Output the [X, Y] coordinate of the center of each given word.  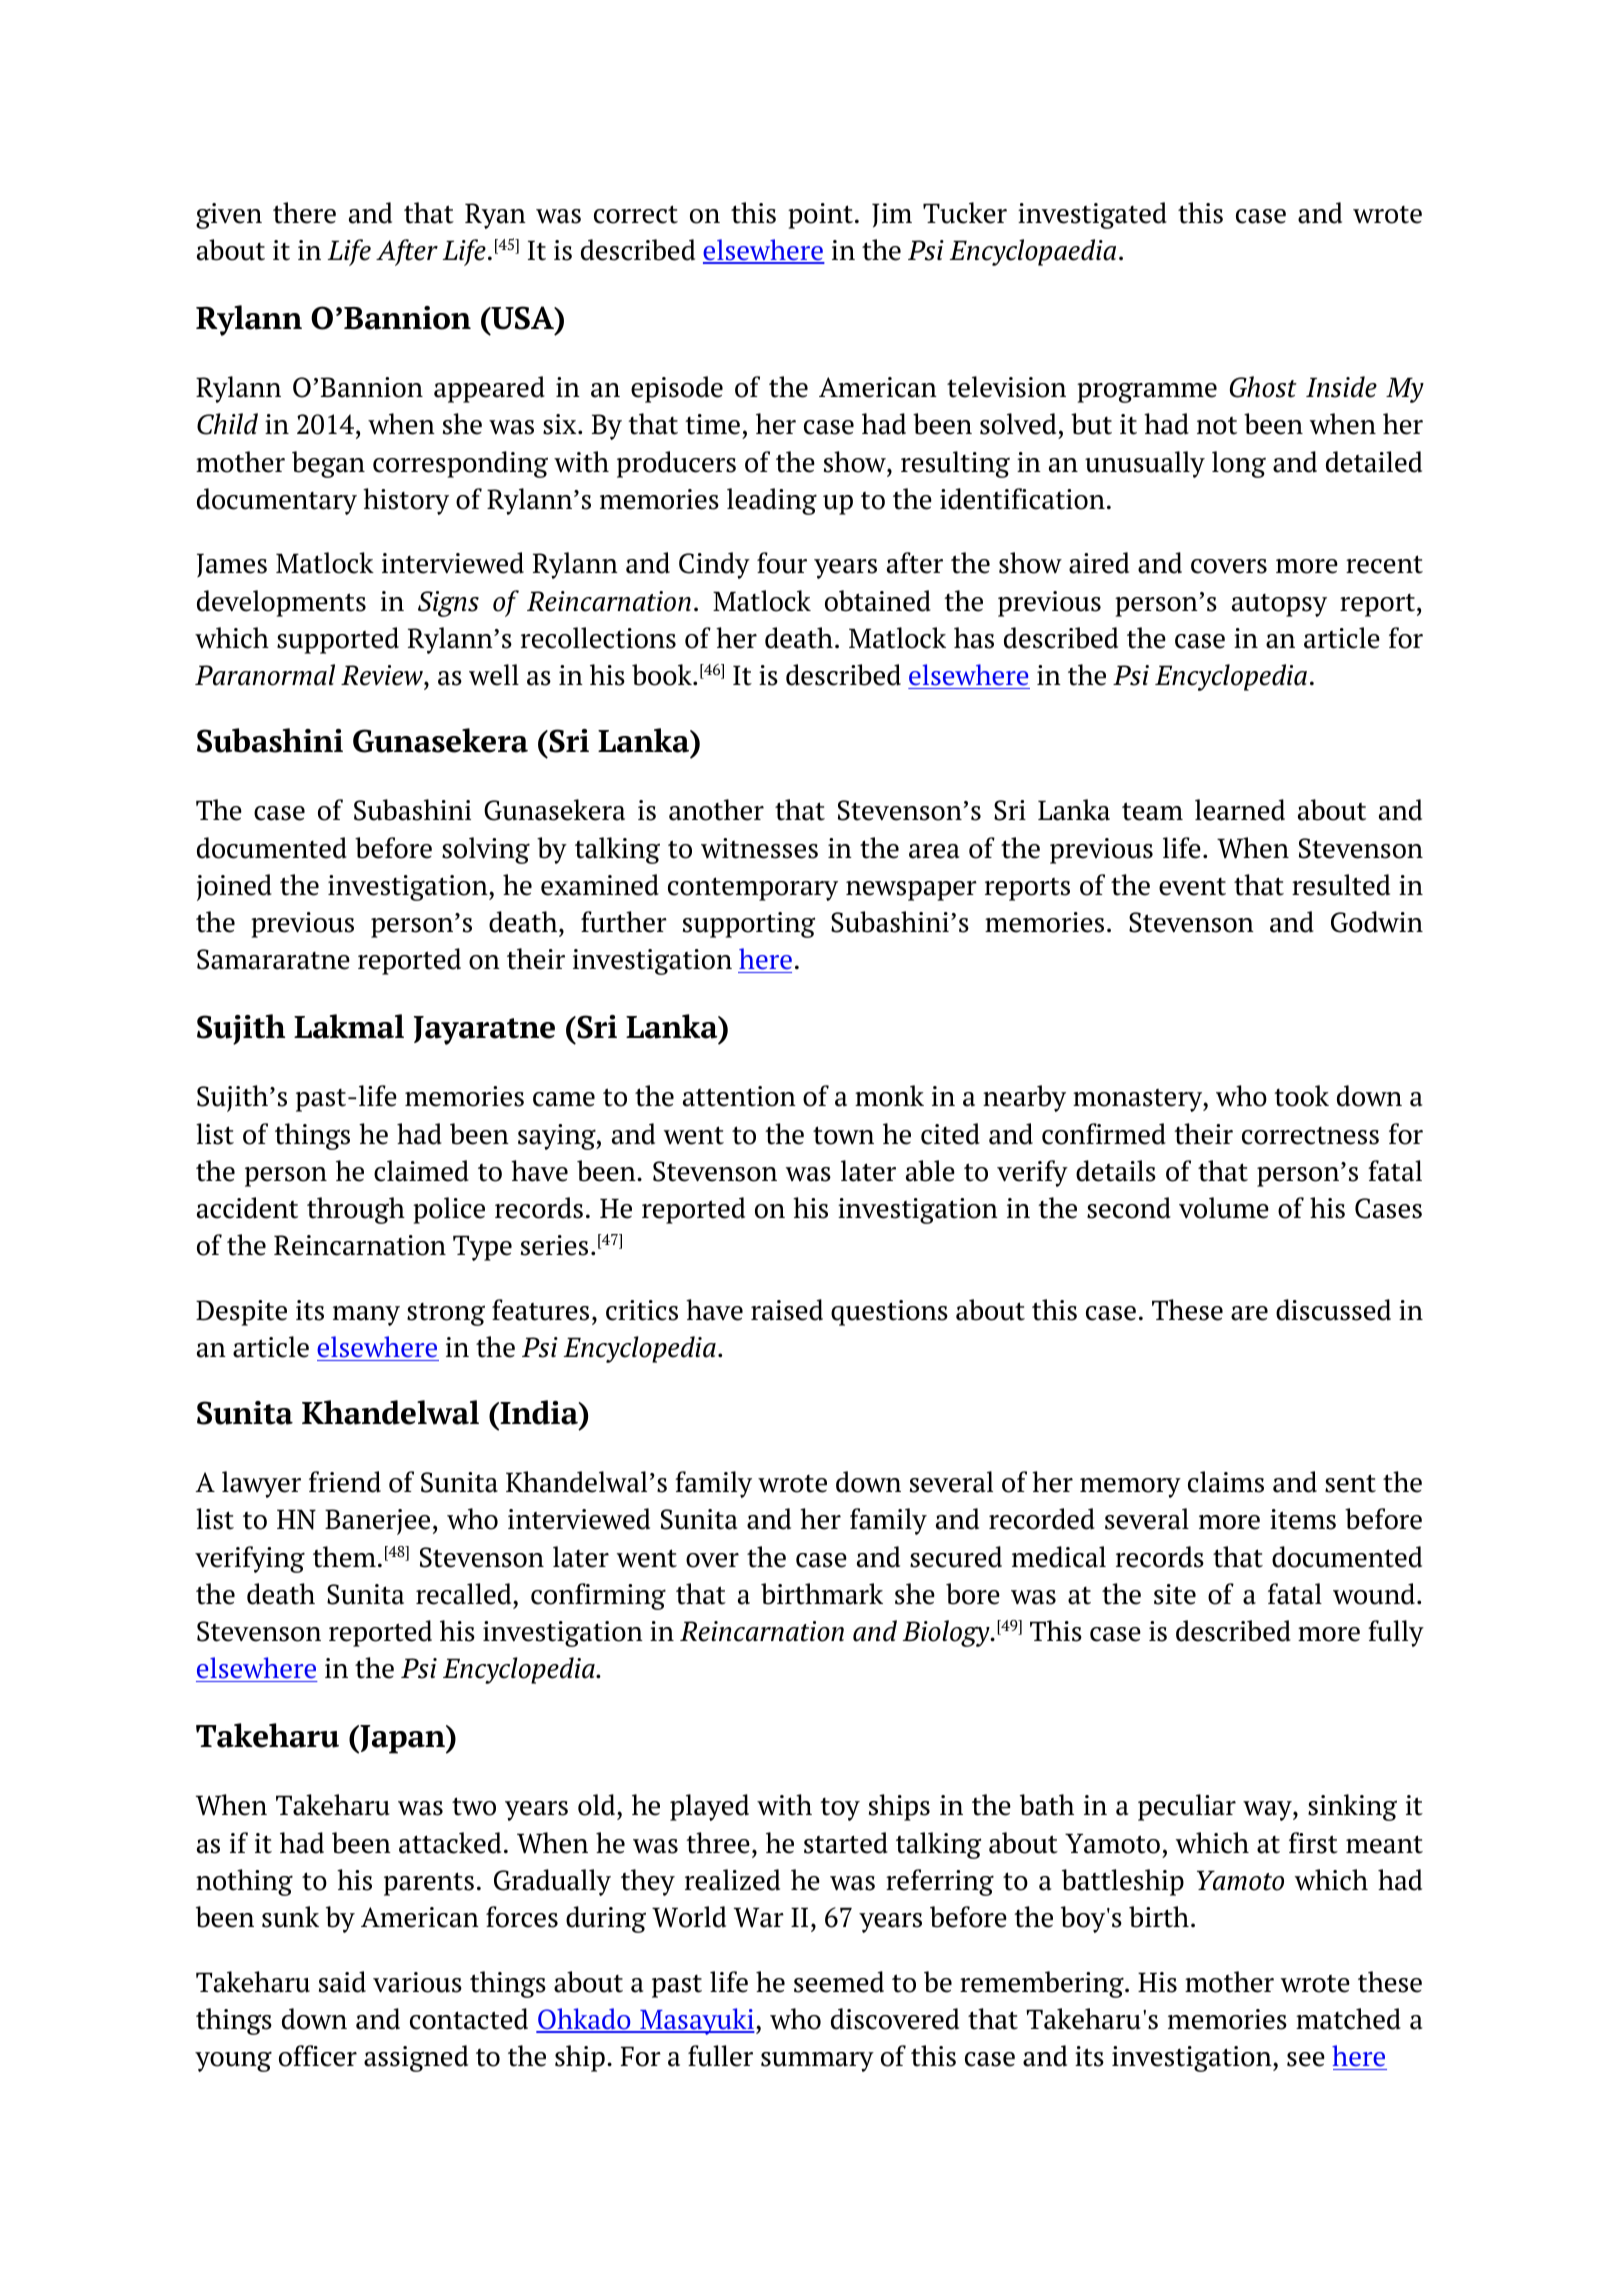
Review [383, 675]
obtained [878, 601]
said [342, 1982]
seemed [839, 1982]
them [344, 1557]
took [1301, 1096]
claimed [421, 1171]
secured [956, 1557]
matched [1348, 2019]
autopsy [1279, 605]
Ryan [495, 216]
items [1303, 1519]
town [843, 1135]
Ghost [1263, 387]
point [820, 216]
